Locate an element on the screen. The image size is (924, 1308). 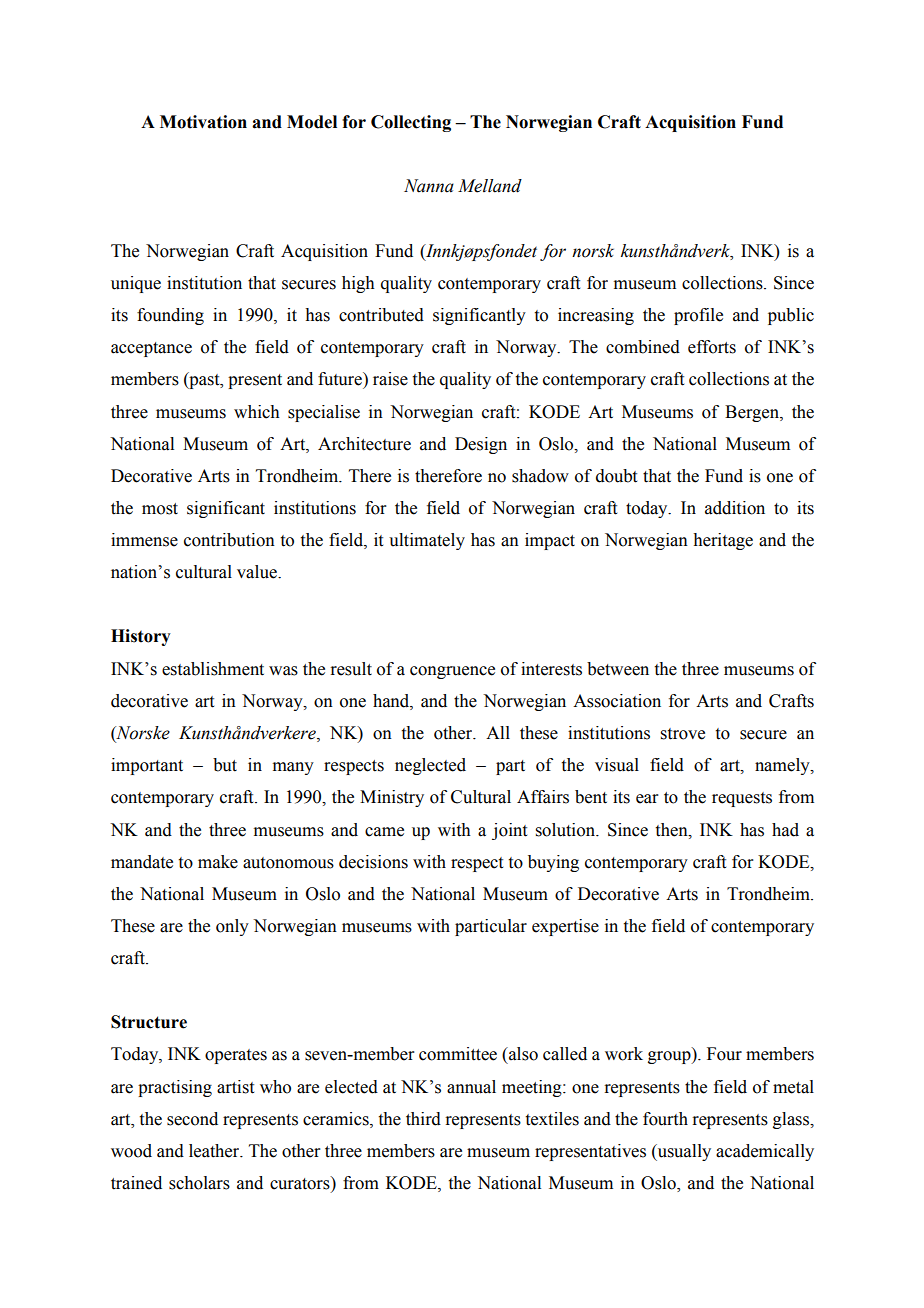
third is located at coordinates (423, 1119).
